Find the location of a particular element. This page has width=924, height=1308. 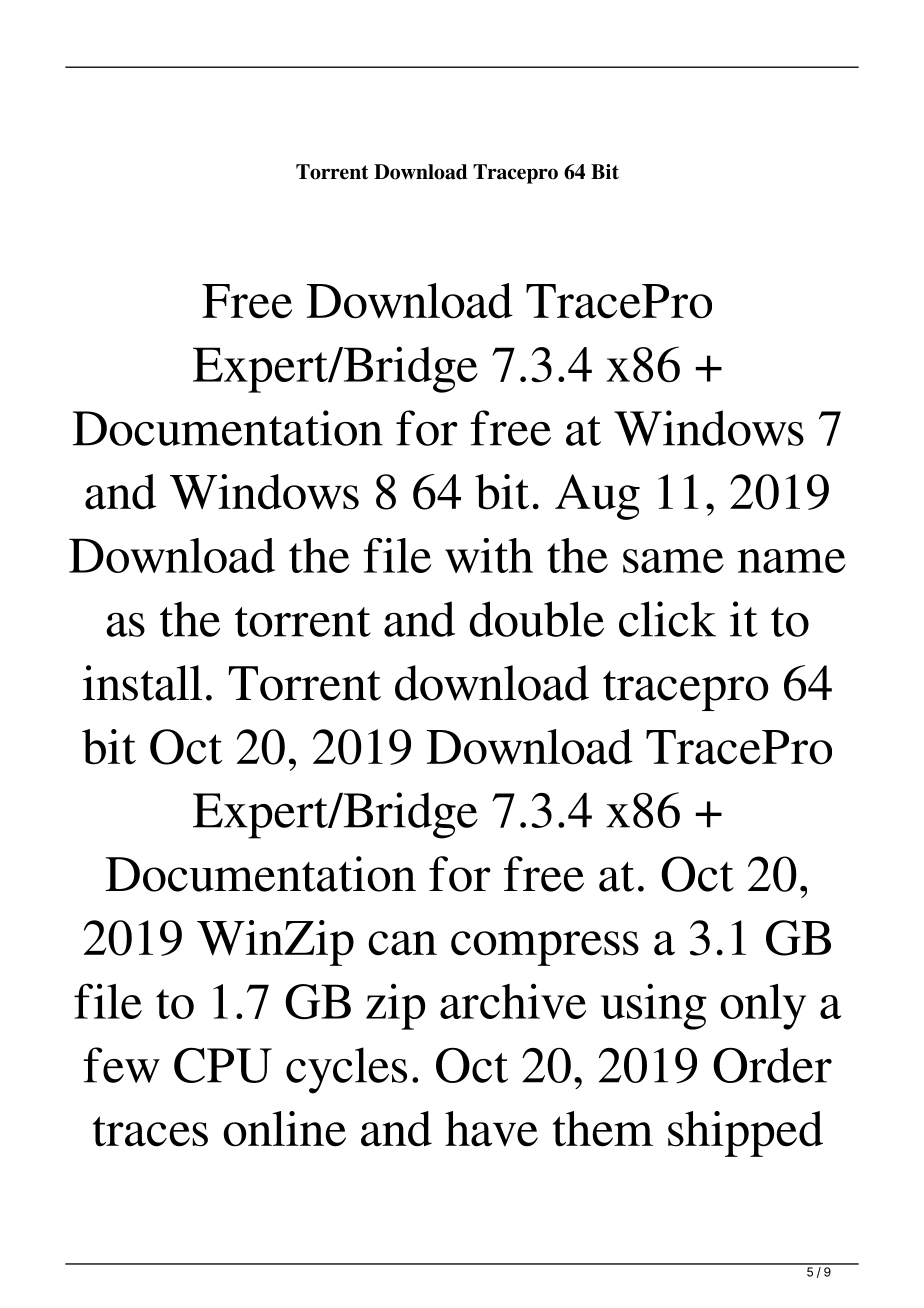

Aug is located at coordinates (597, 497).
